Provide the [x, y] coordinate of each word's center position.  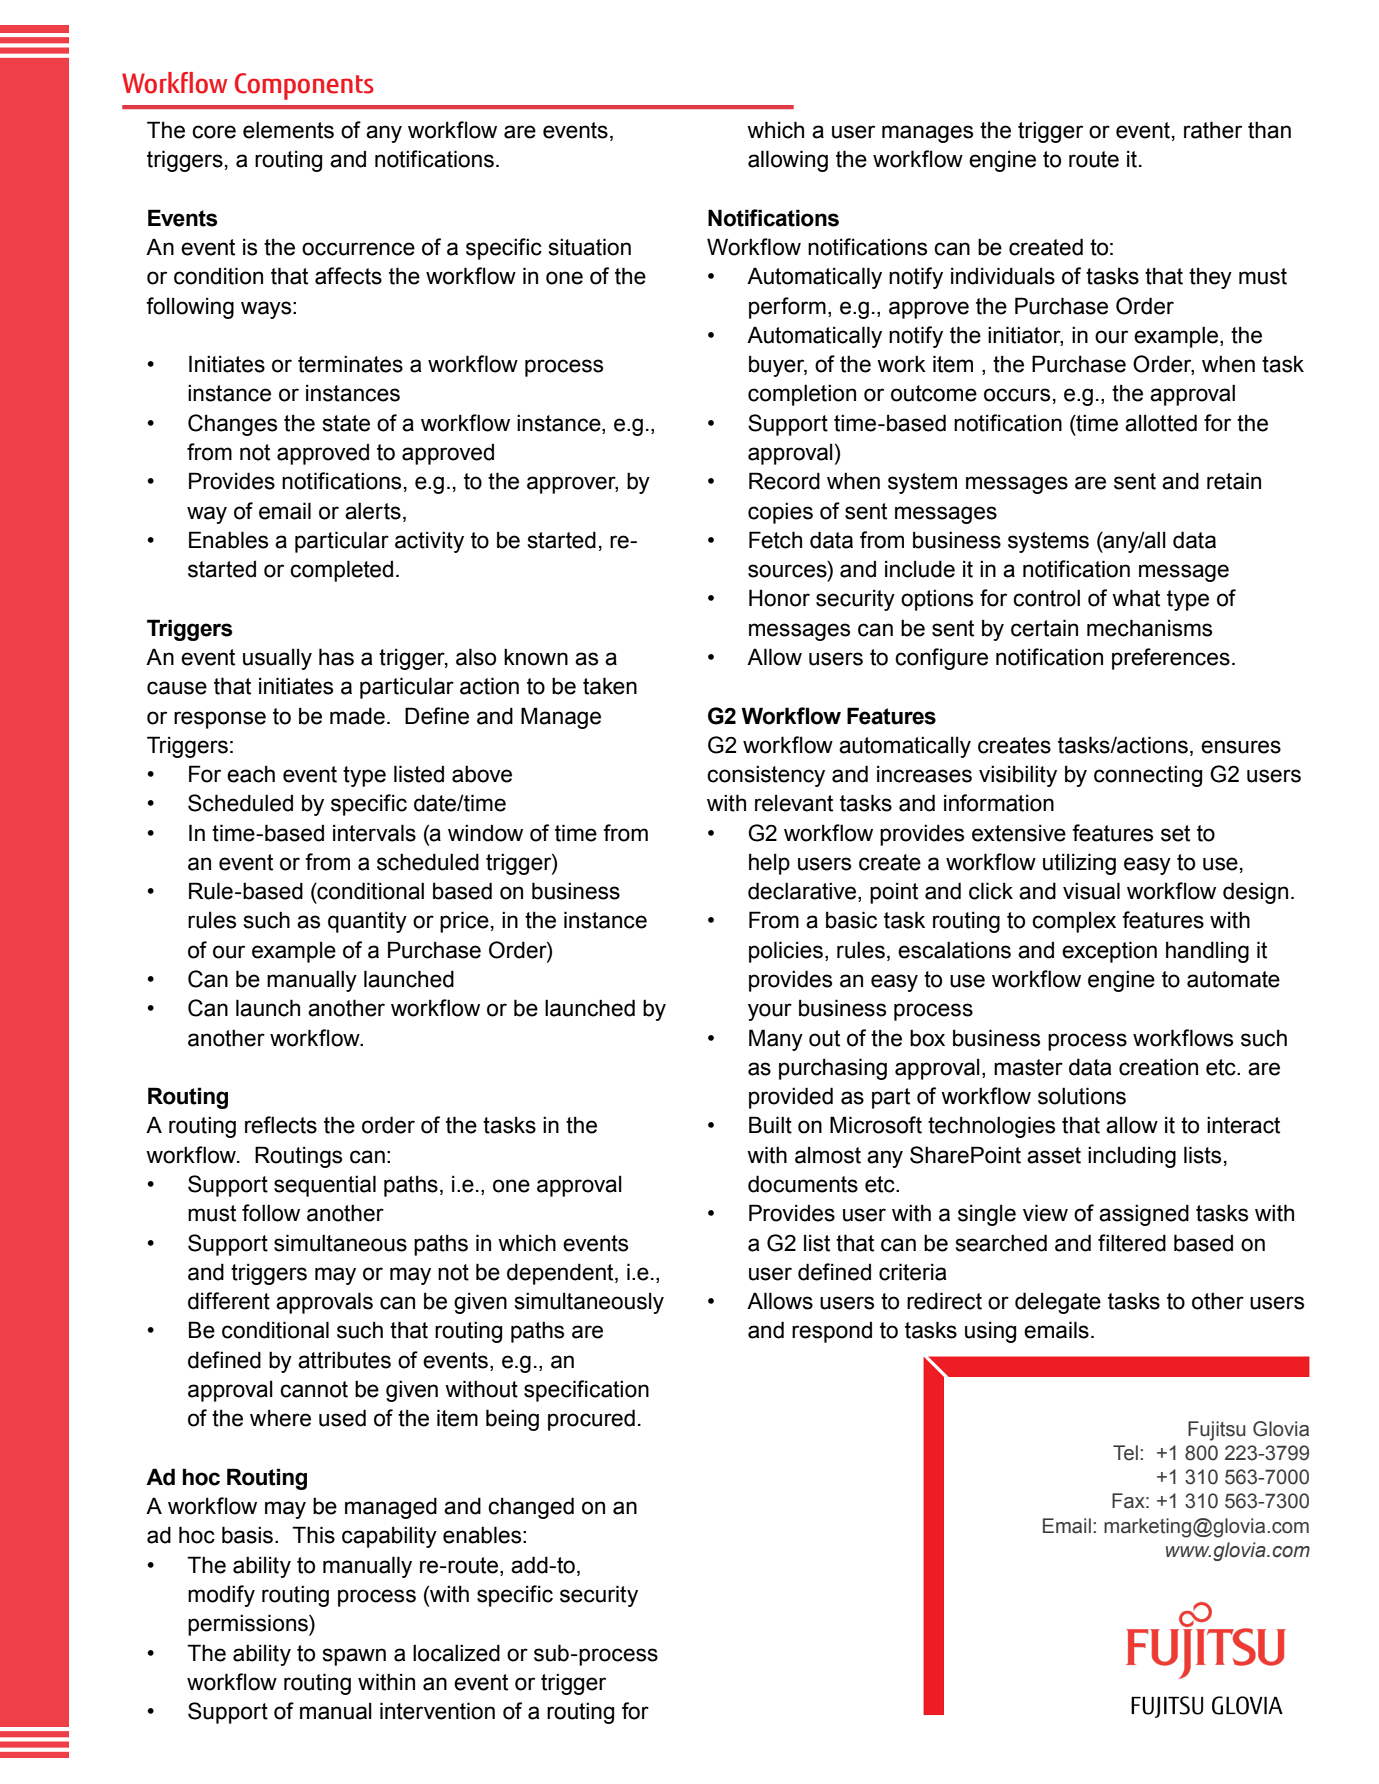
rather [1213, 130]
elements [288, 130]
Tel [1125, 1453]
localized [456, 1653]
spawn [354, 1657]
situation [590, 247]
